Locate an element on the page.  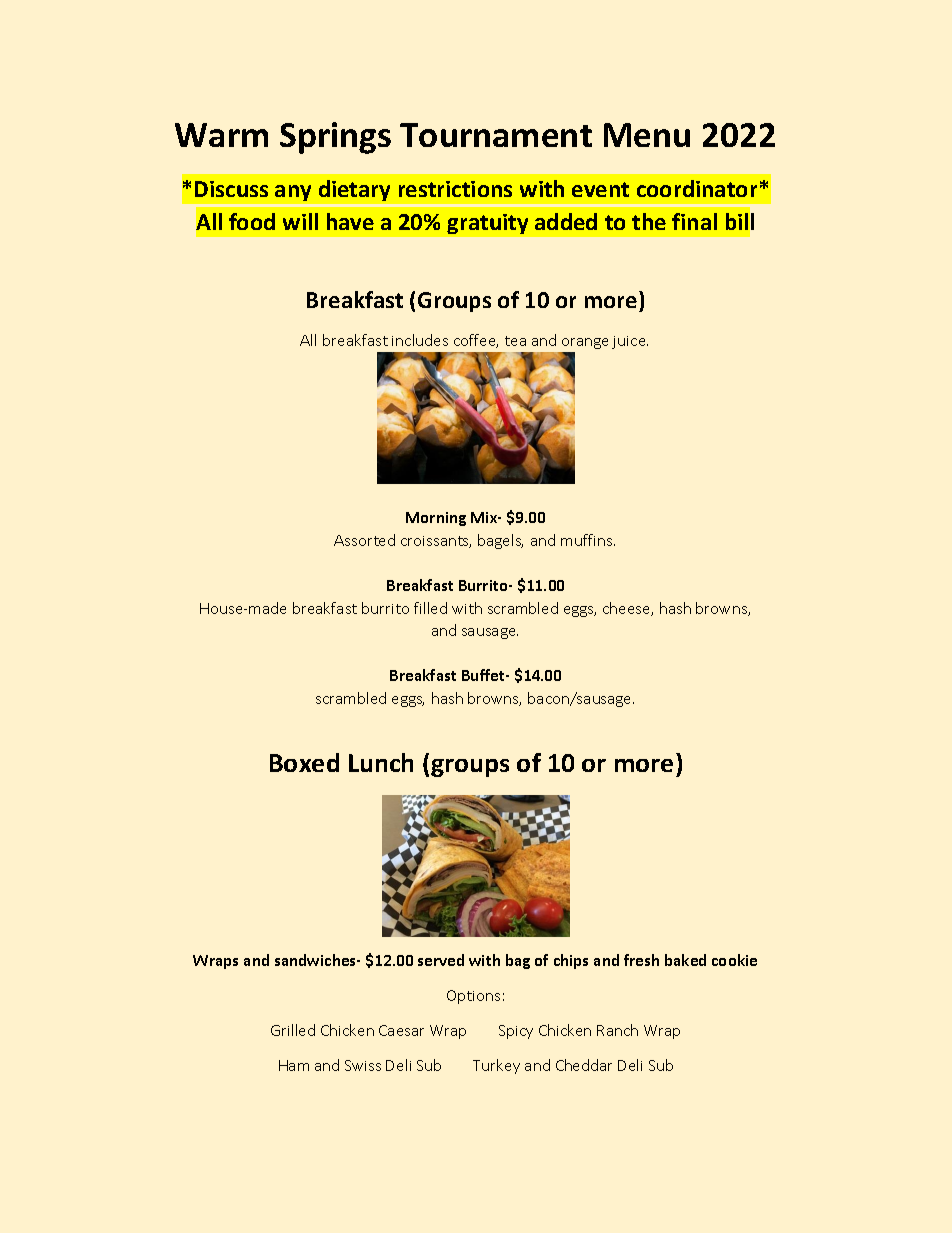
Grilled is located at coordinates (293, 1030).
